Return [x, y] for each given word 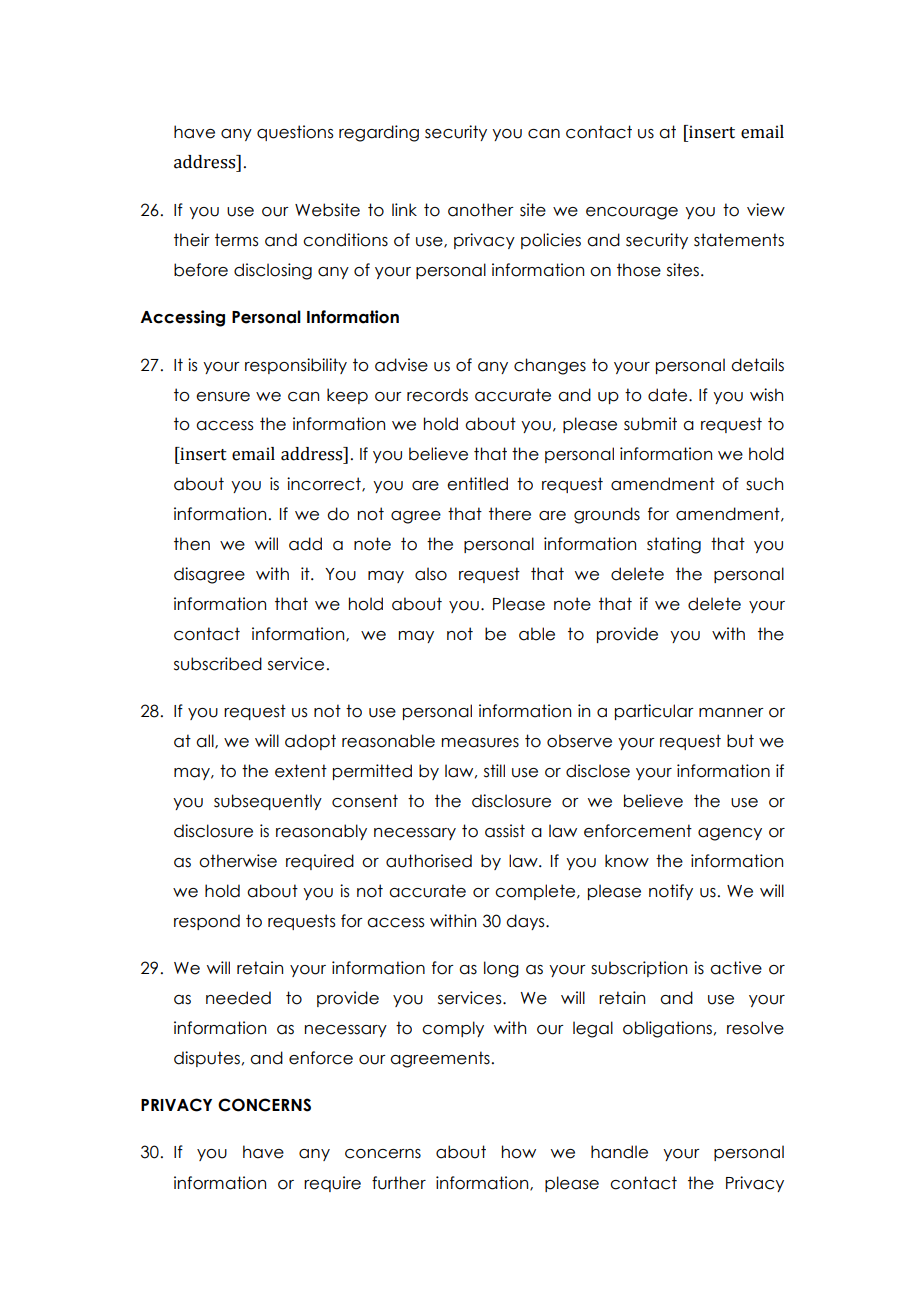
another [481, 210]
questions [295, 133]
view [766, 210]
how [519, 1152]
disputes [207, 1059]
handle [619, 1152]
